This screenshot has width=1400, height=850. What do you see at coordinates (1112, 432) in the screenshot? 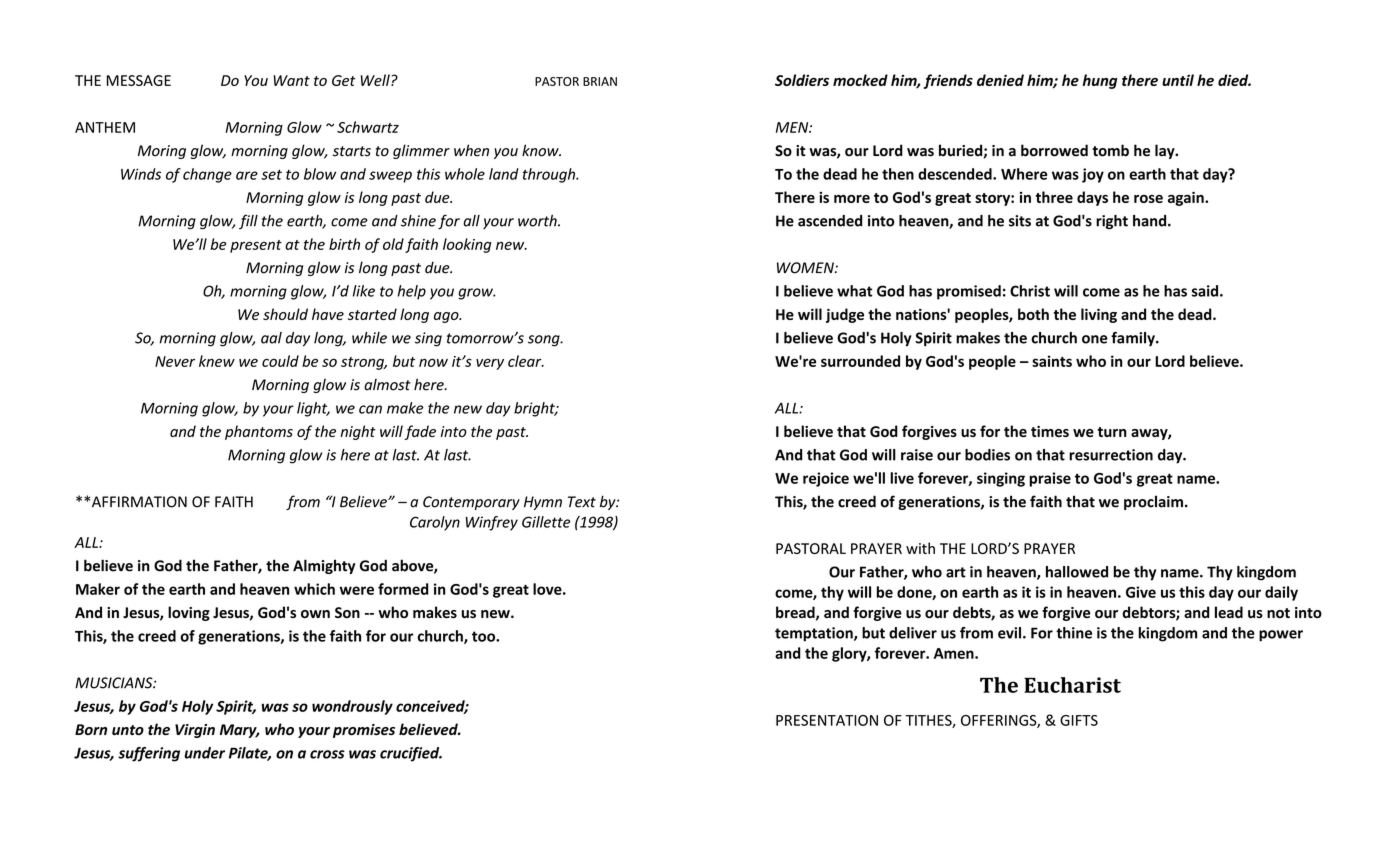
I see `turn` at bounding box center [1112, 432].
